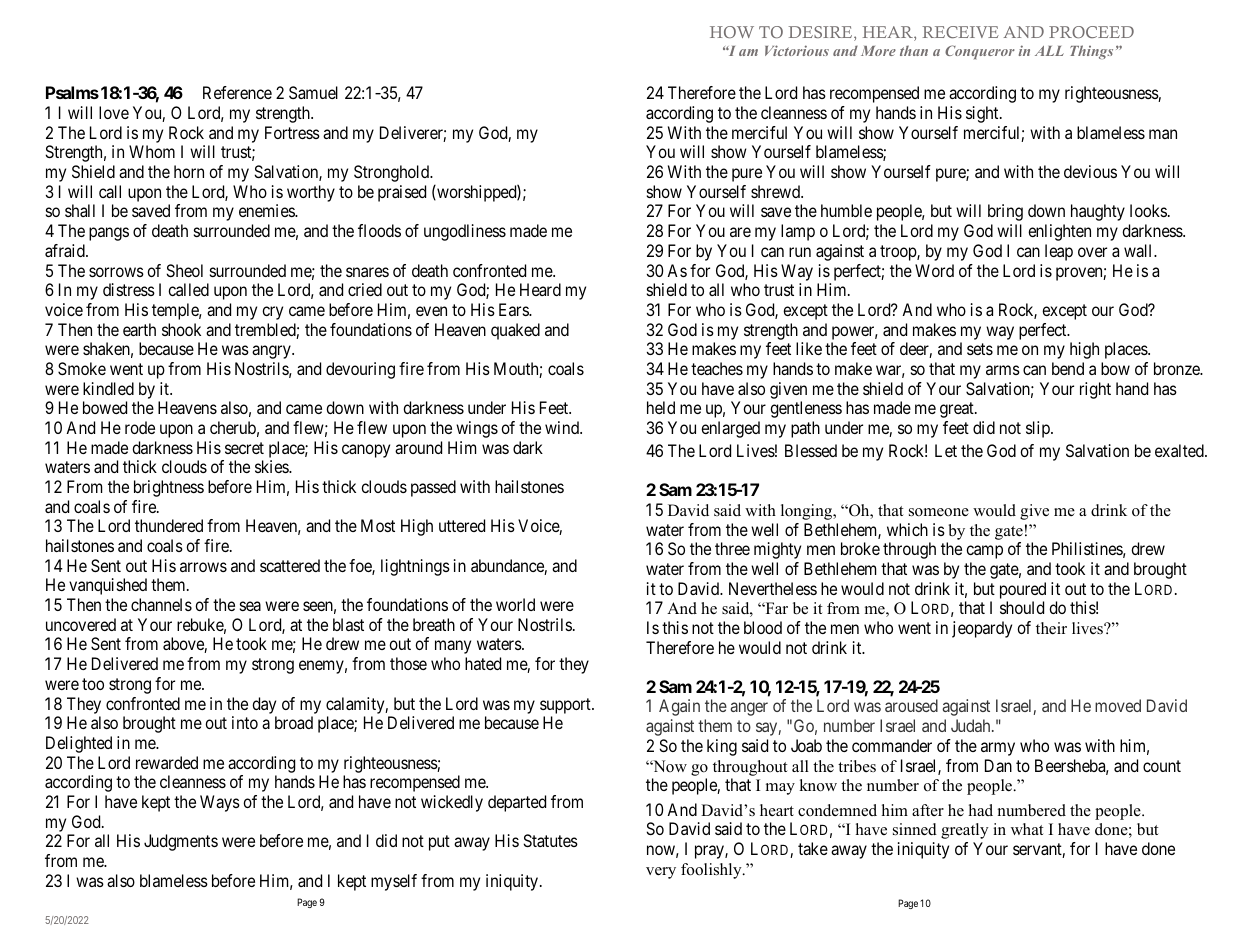 This page has width=1233, height=952. I want to click on channels, so click(161, 604).
